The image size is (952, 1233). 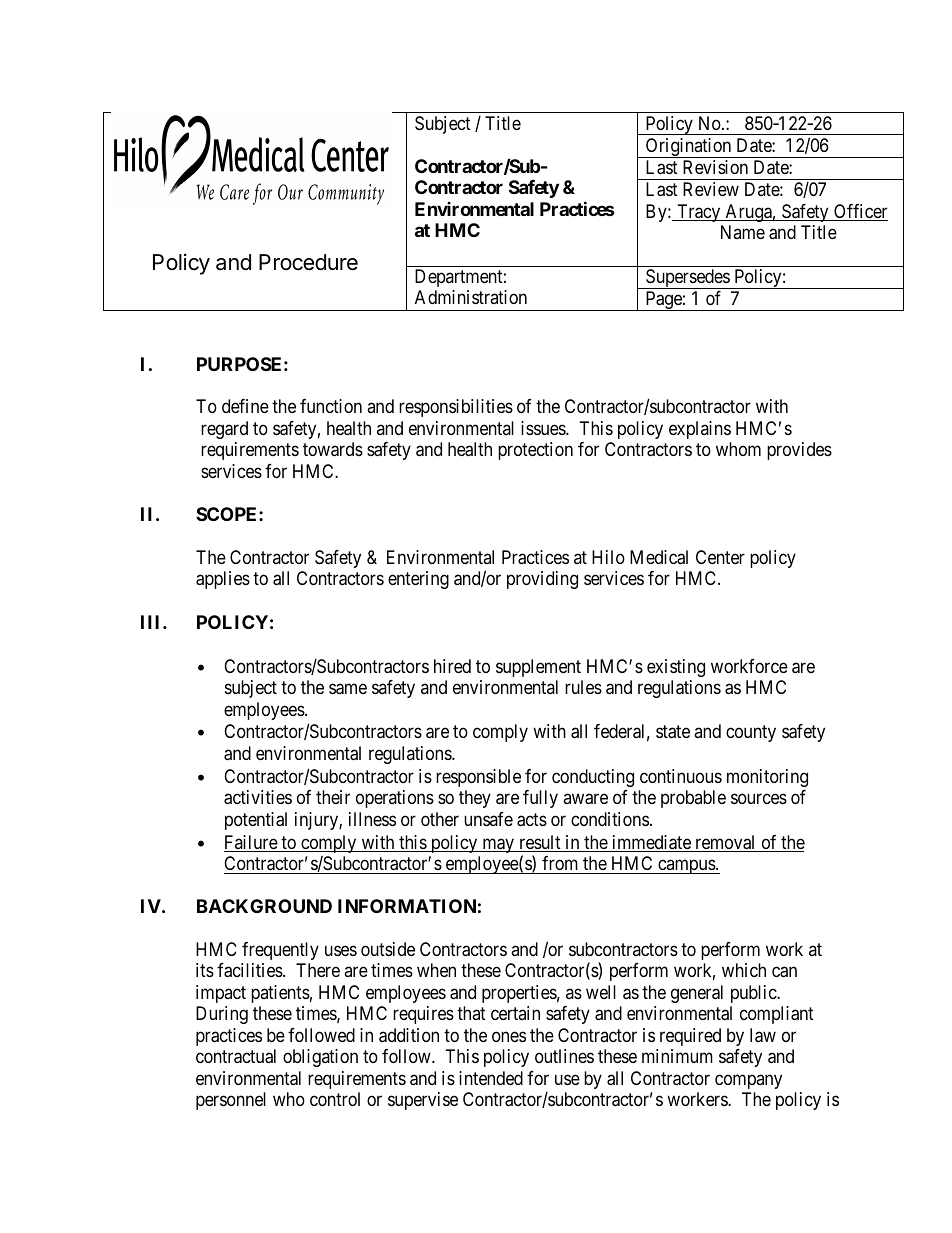 I want to click on Procedure, so click(x=308, y=262).
